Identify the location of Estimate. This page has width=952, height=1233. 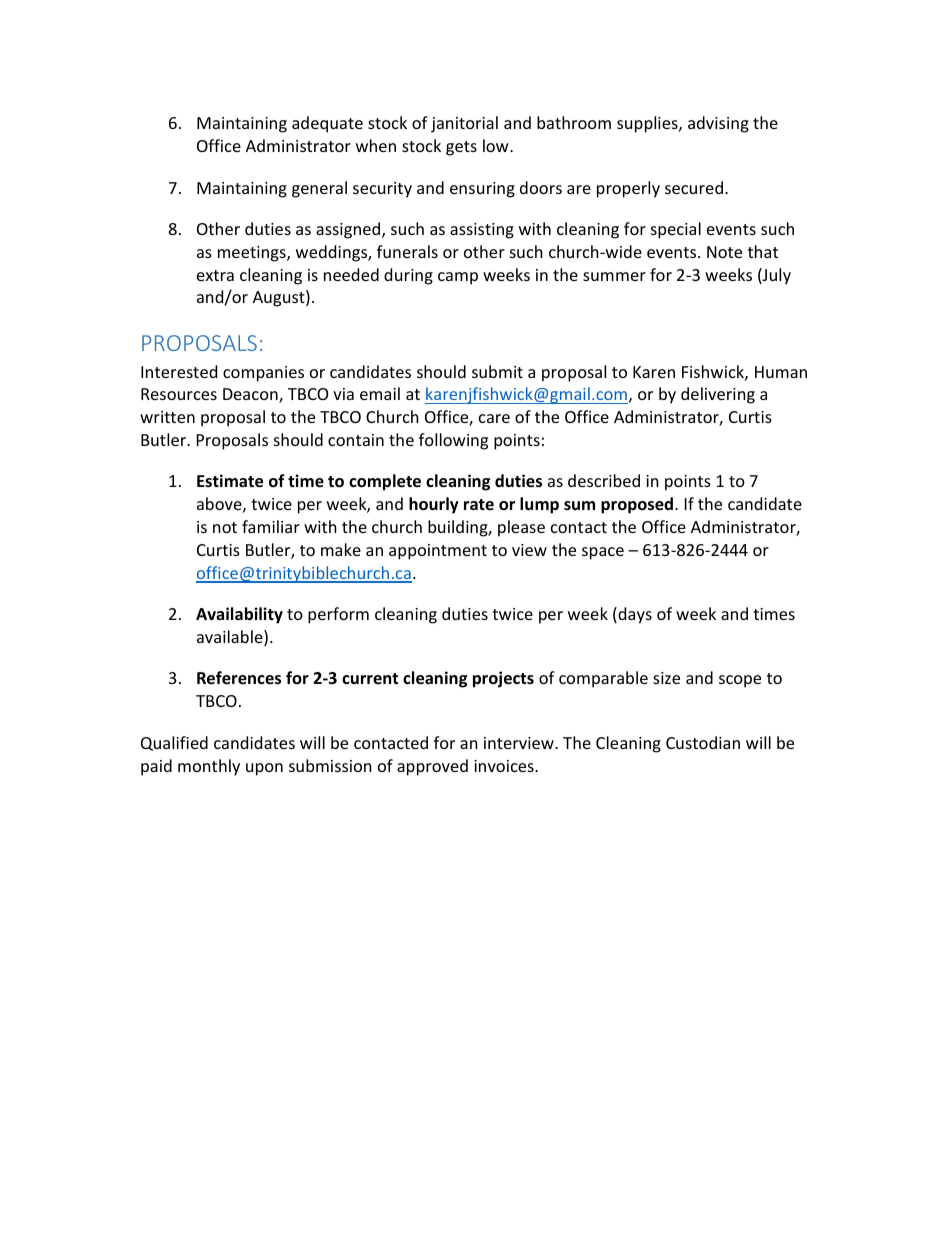
(230, 481).
